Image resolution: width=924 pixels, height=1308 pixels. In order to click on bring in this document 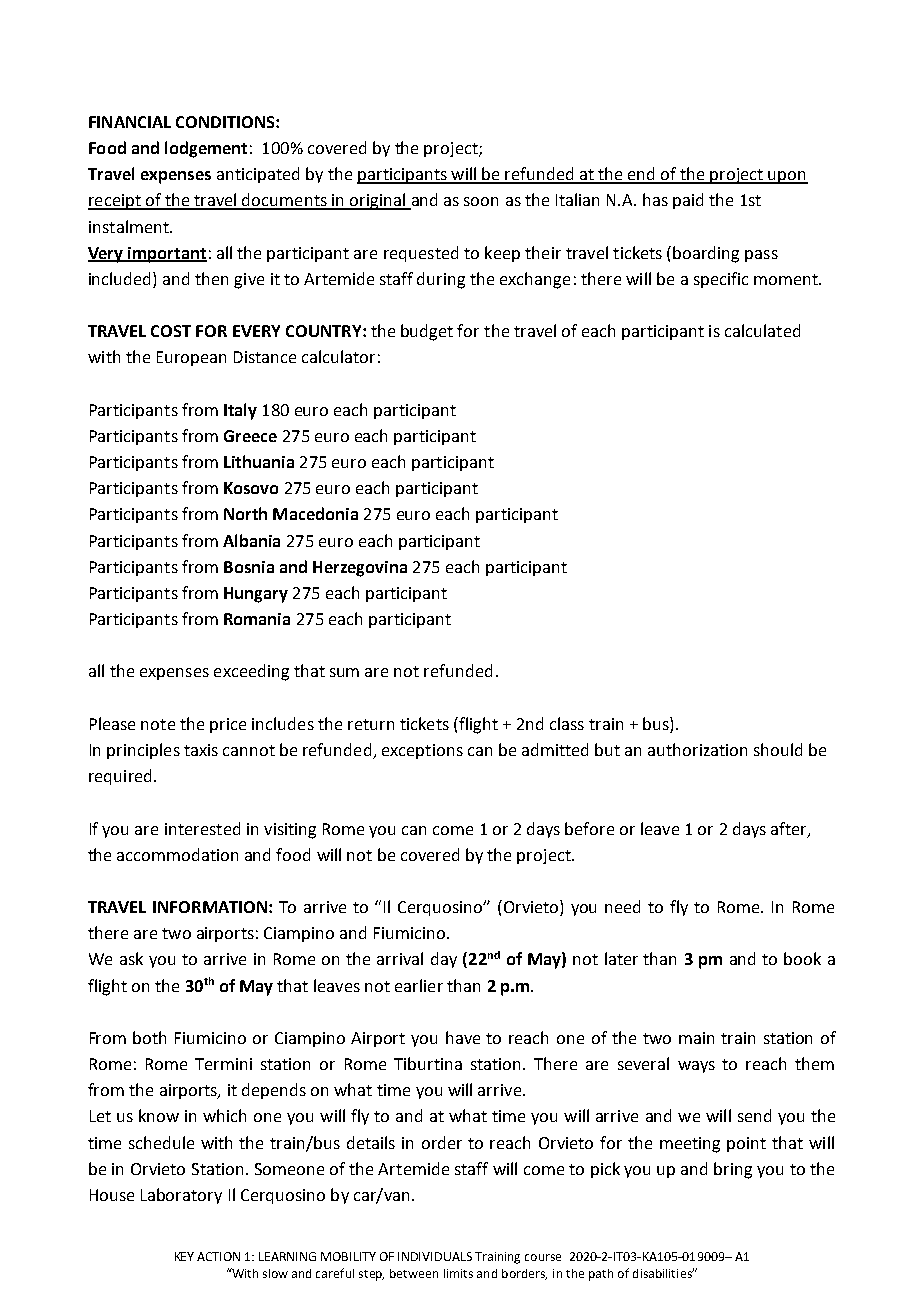, I will do `click(733, 1170)`.
